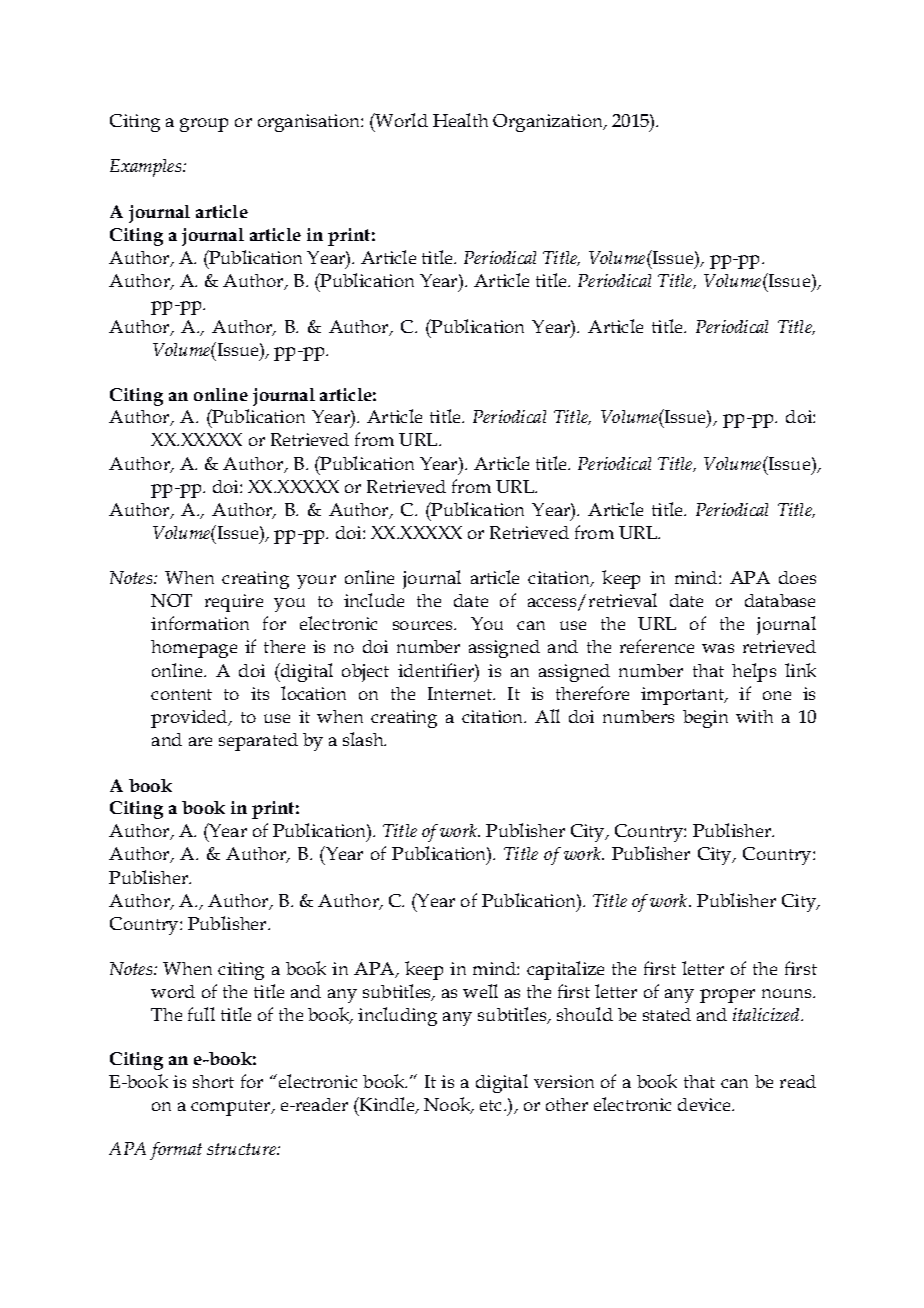 The height and width of the image is (1308, 924). Describe the element at coordinates (797, 577) in the image. I see `does` at that location.
